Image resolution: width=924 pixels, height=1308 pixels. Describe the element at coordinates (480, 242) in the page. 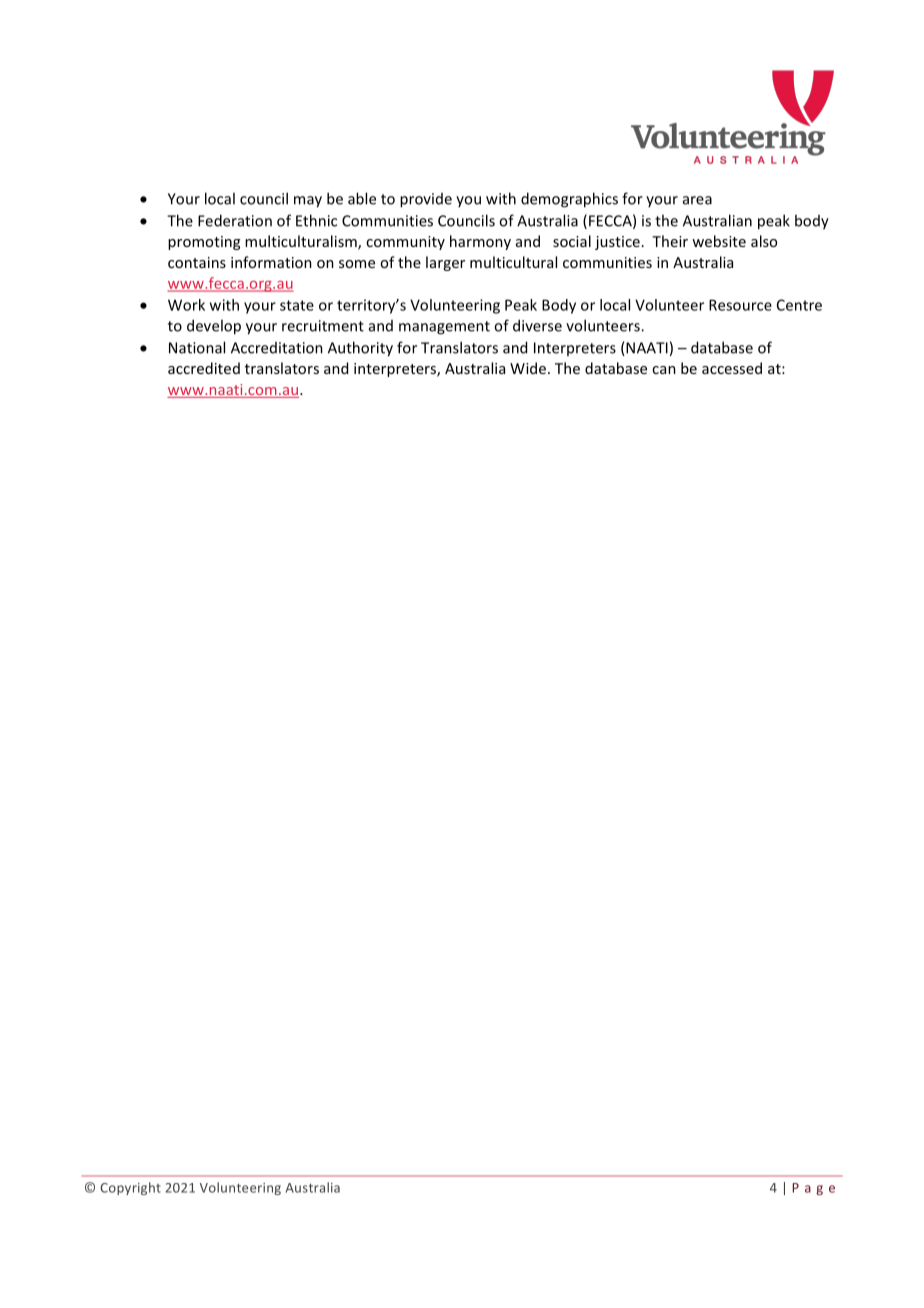

I see `harmony` at that location.
